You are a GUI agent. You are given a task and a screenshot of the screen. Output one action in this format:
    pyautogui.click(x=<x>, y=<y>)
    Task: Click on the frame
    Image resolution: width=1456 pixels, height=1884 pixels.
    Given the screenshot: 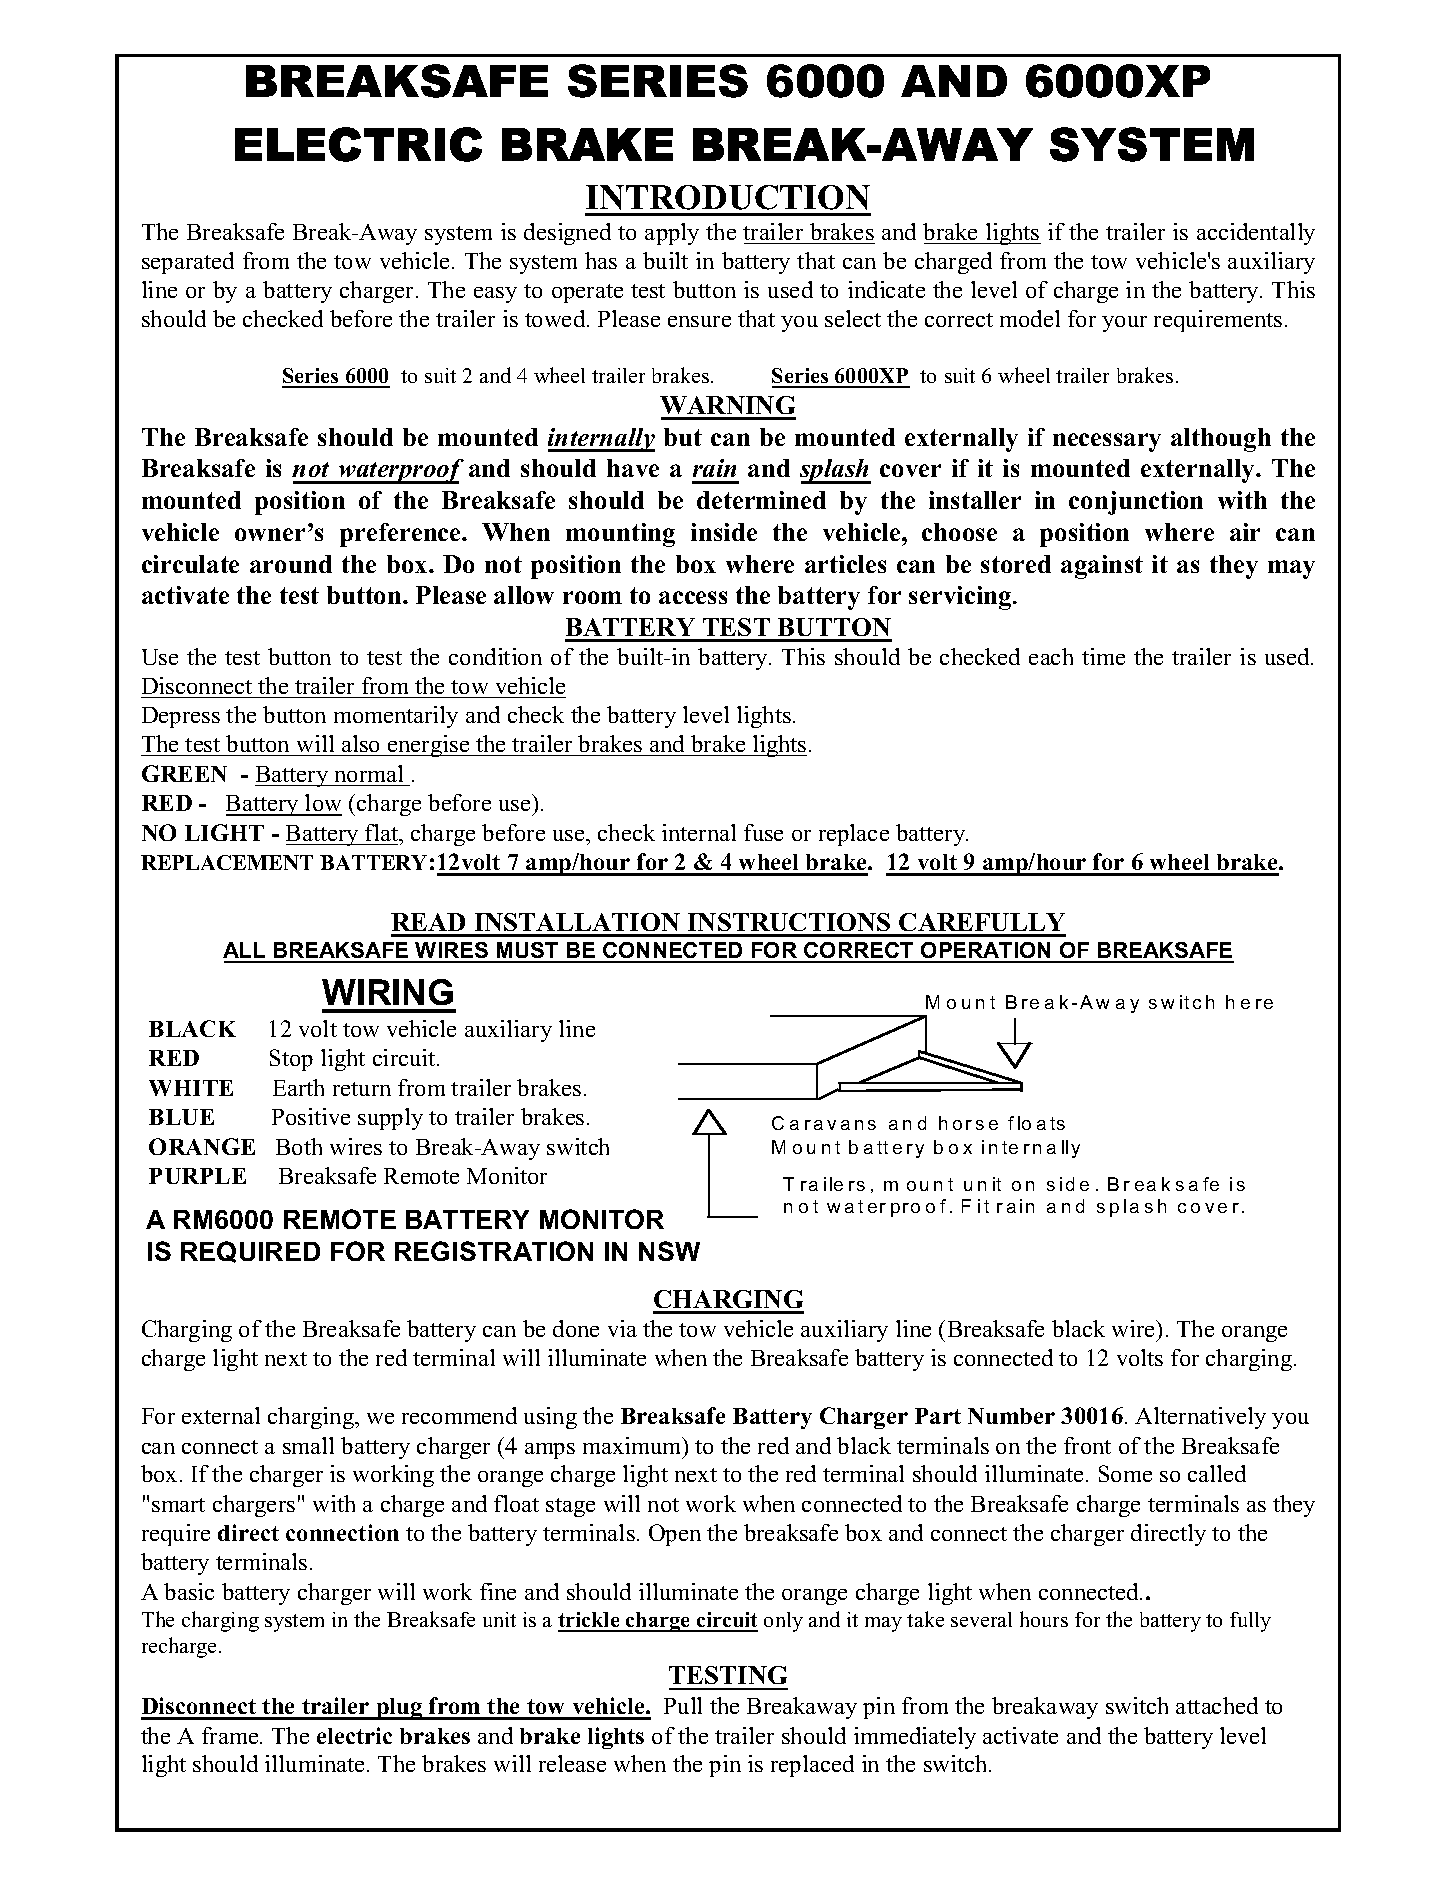 What is the action you would take?
    pyautogui.click(x=231, y=1735)
